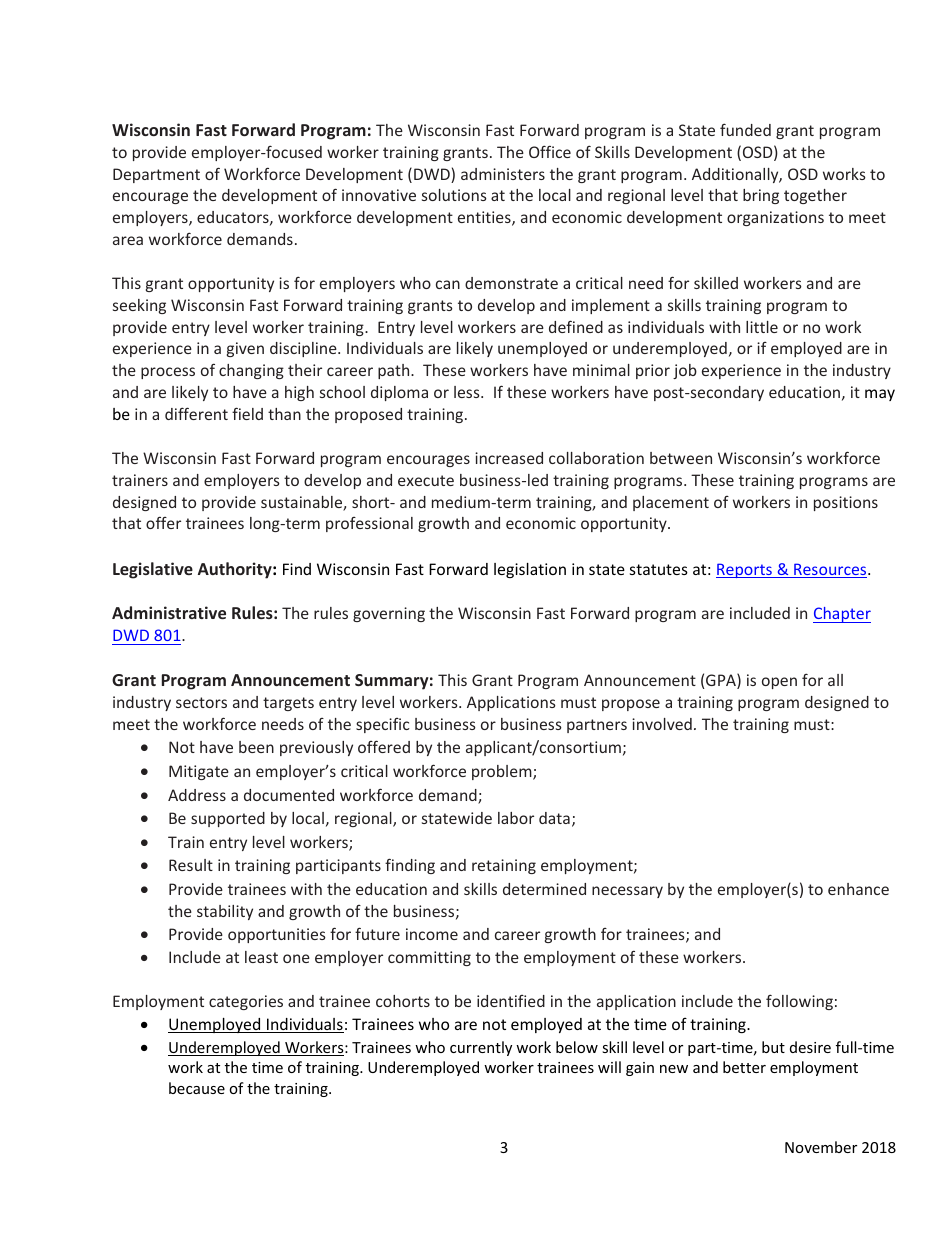 The height and width of the image is (1233, 952). What do you see at coordinates (128, 240) in the image?
I see `area` at bounding box center [128, 240].
